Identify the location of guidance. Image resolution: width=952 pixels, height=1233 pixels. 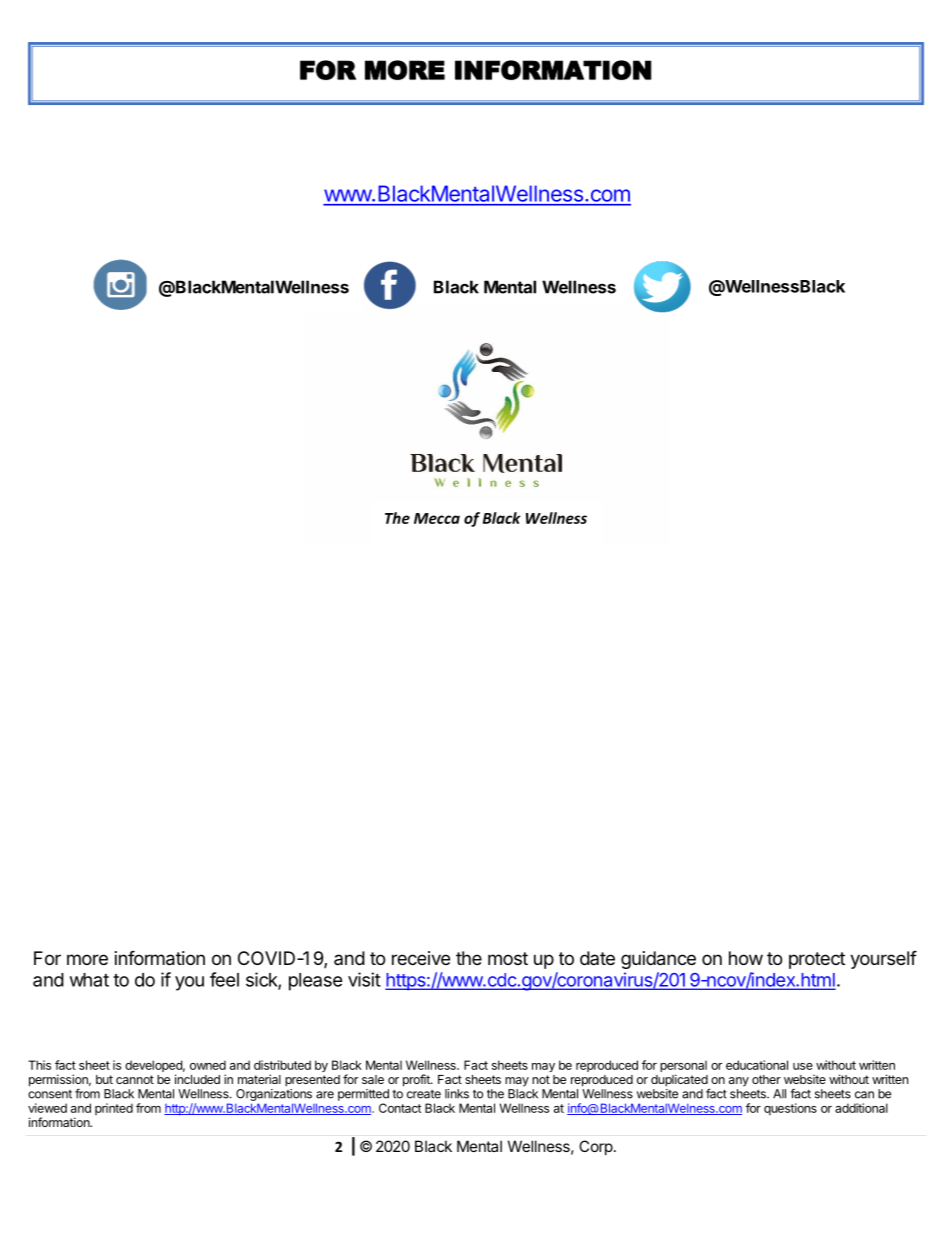
(658, 960).
